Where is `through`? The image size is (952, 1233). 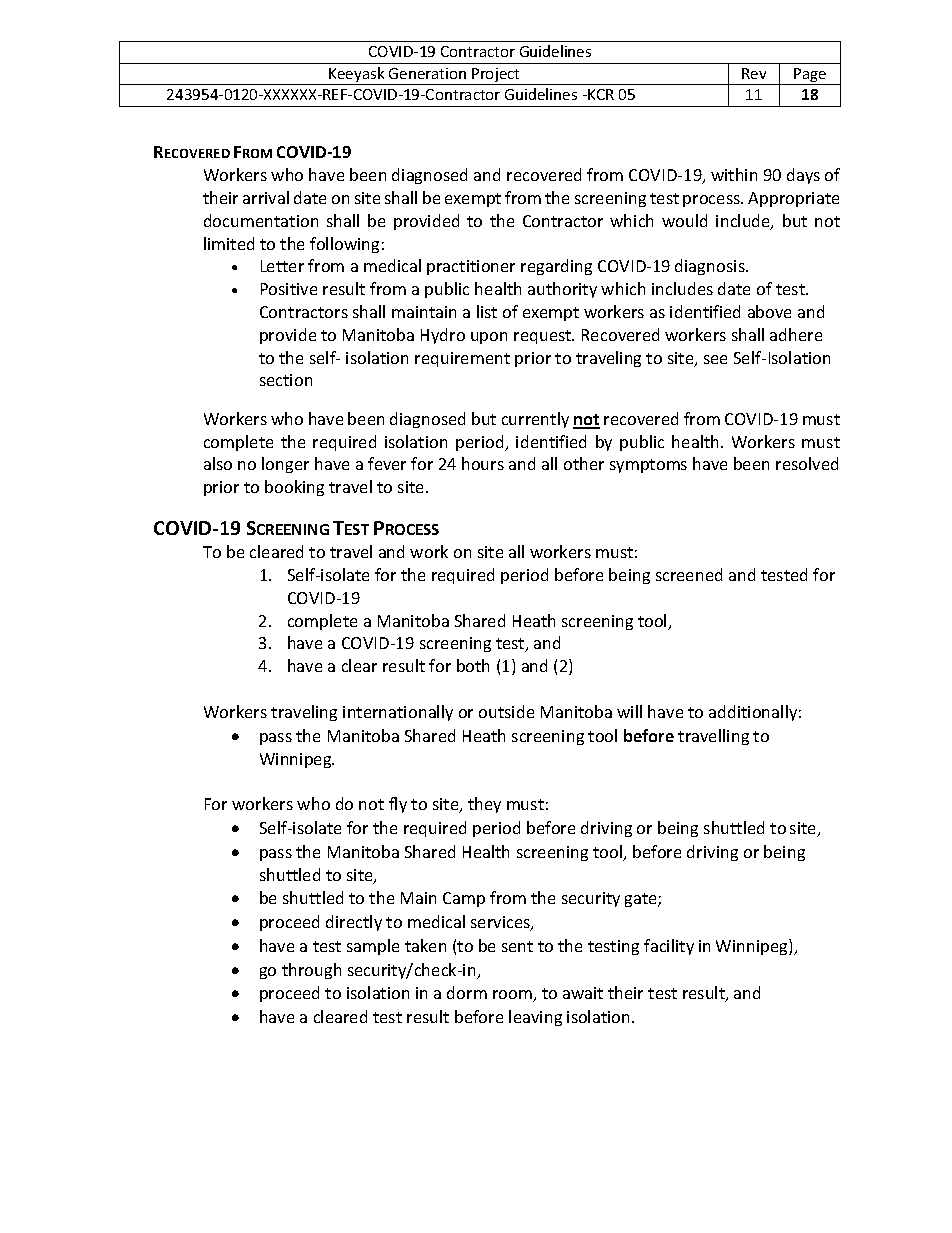
through is located at coordinates (311, 971).
